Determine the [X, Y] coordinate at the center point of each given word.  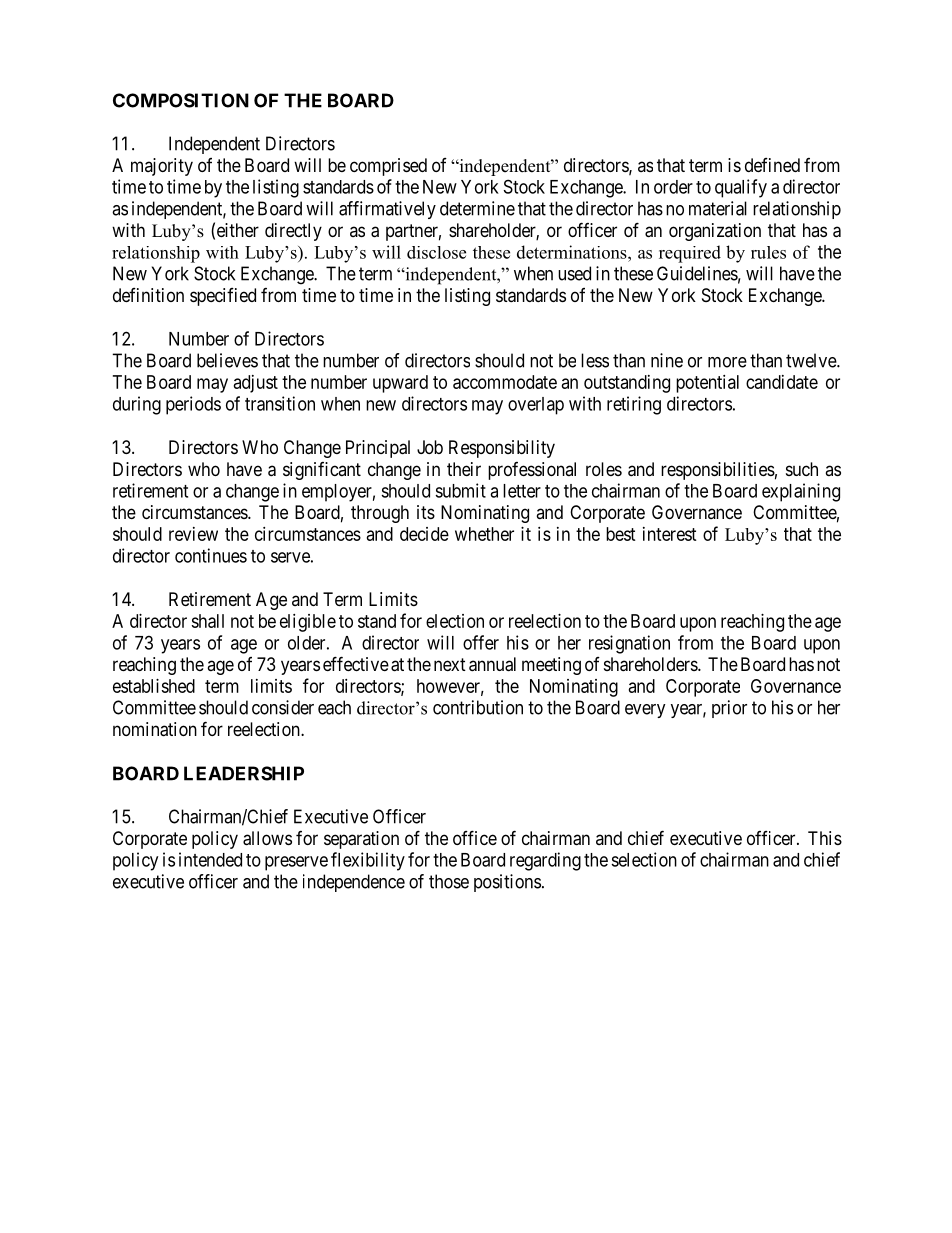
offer [481, 642]
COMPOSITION [181, 100]
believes [227, 360]
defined [772, 165]
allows [267, 838]
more [727, 362]
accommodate [505, 382]
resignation [629, 644]
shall [207, 621]
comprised [388, 167]
